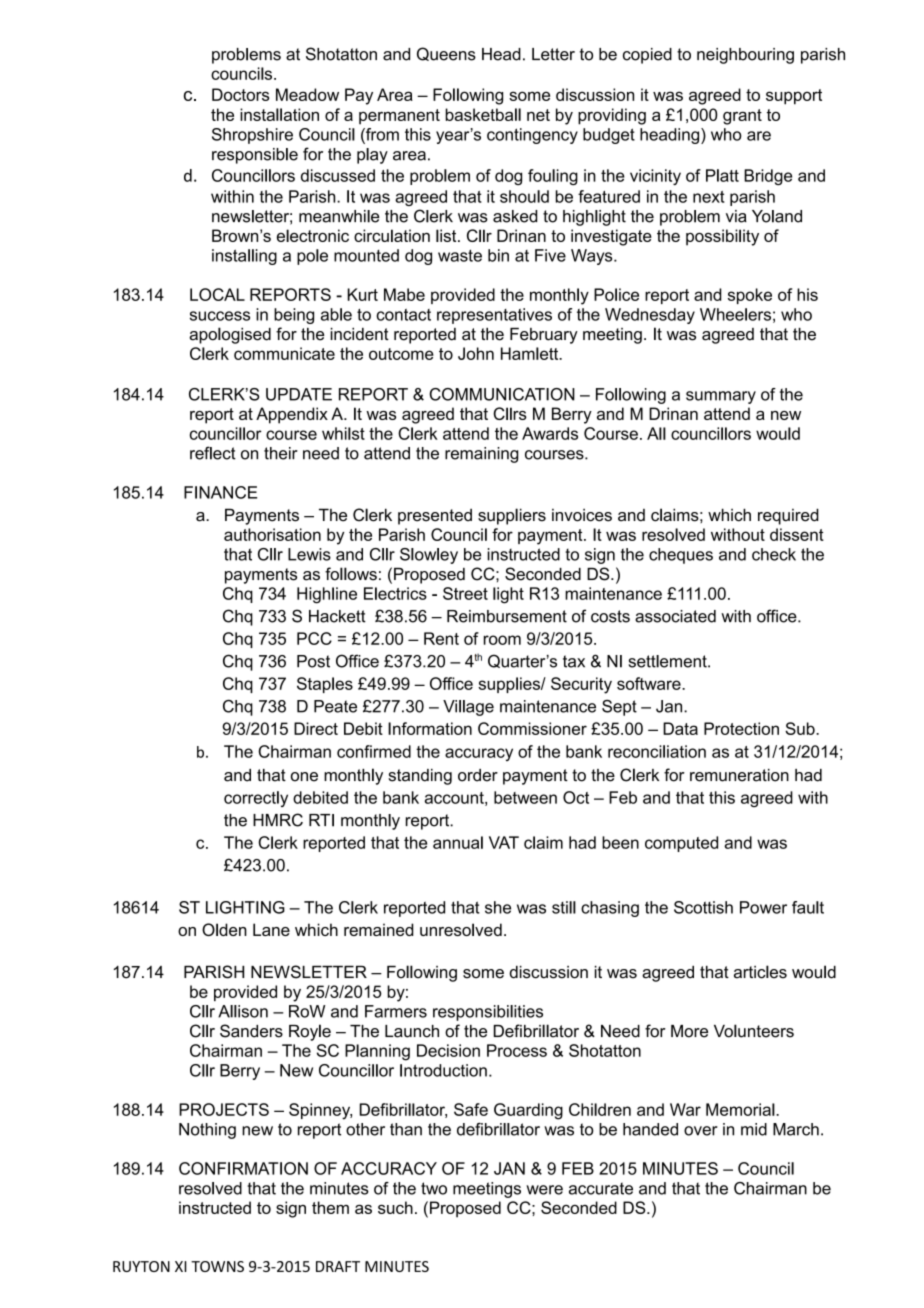 Image resolution: width=924 pixels, height=1308 pixels. Describe the element at coordinates (279, 114) in the screenshot. I see `installation` at that location.
